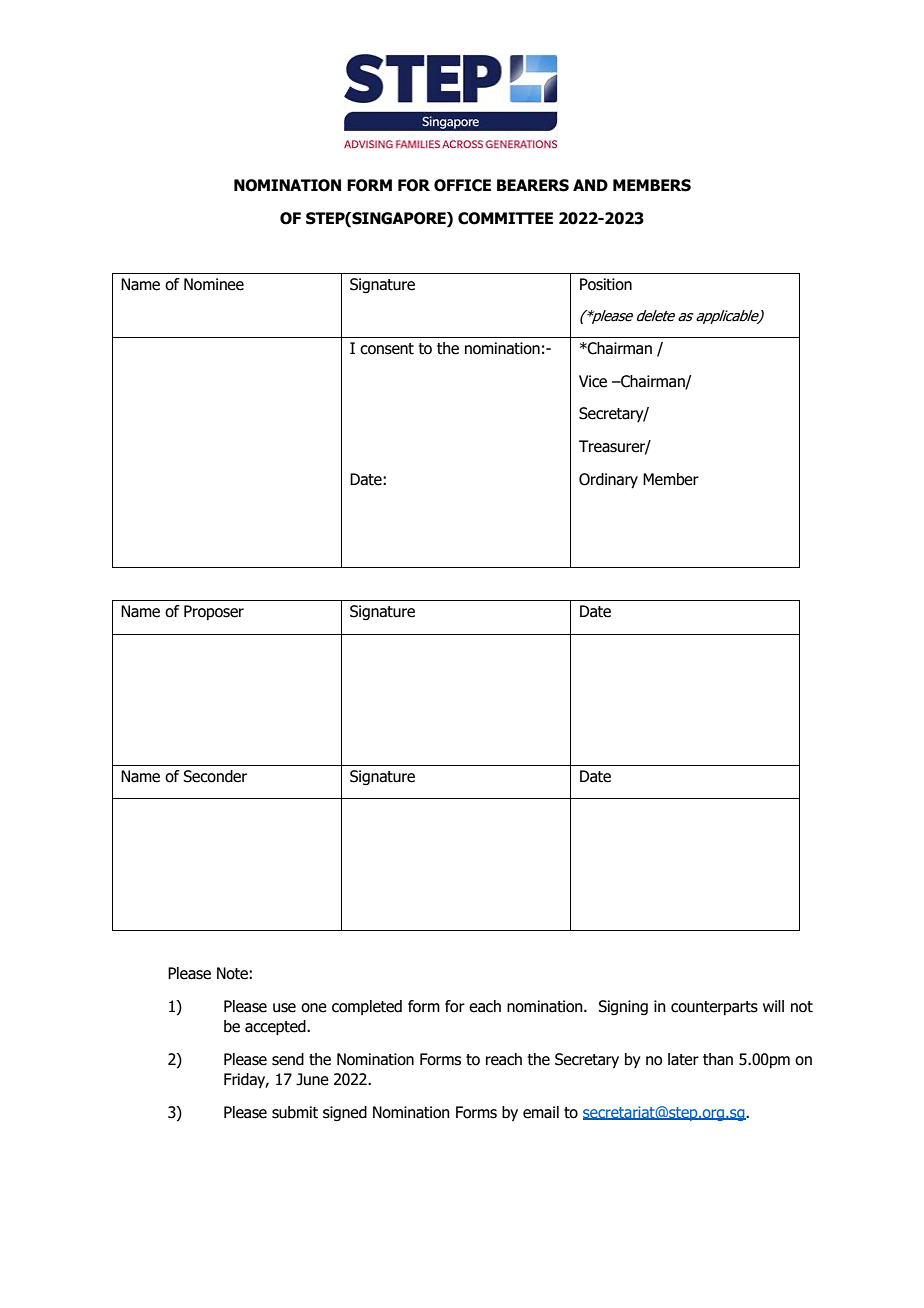 Image resolution: width=924 pixels, height=1308 pixels. What do you see at coordinates (608, 481) in the screenshot?
I see `Ordinary` at bounding box center [608, 481].
